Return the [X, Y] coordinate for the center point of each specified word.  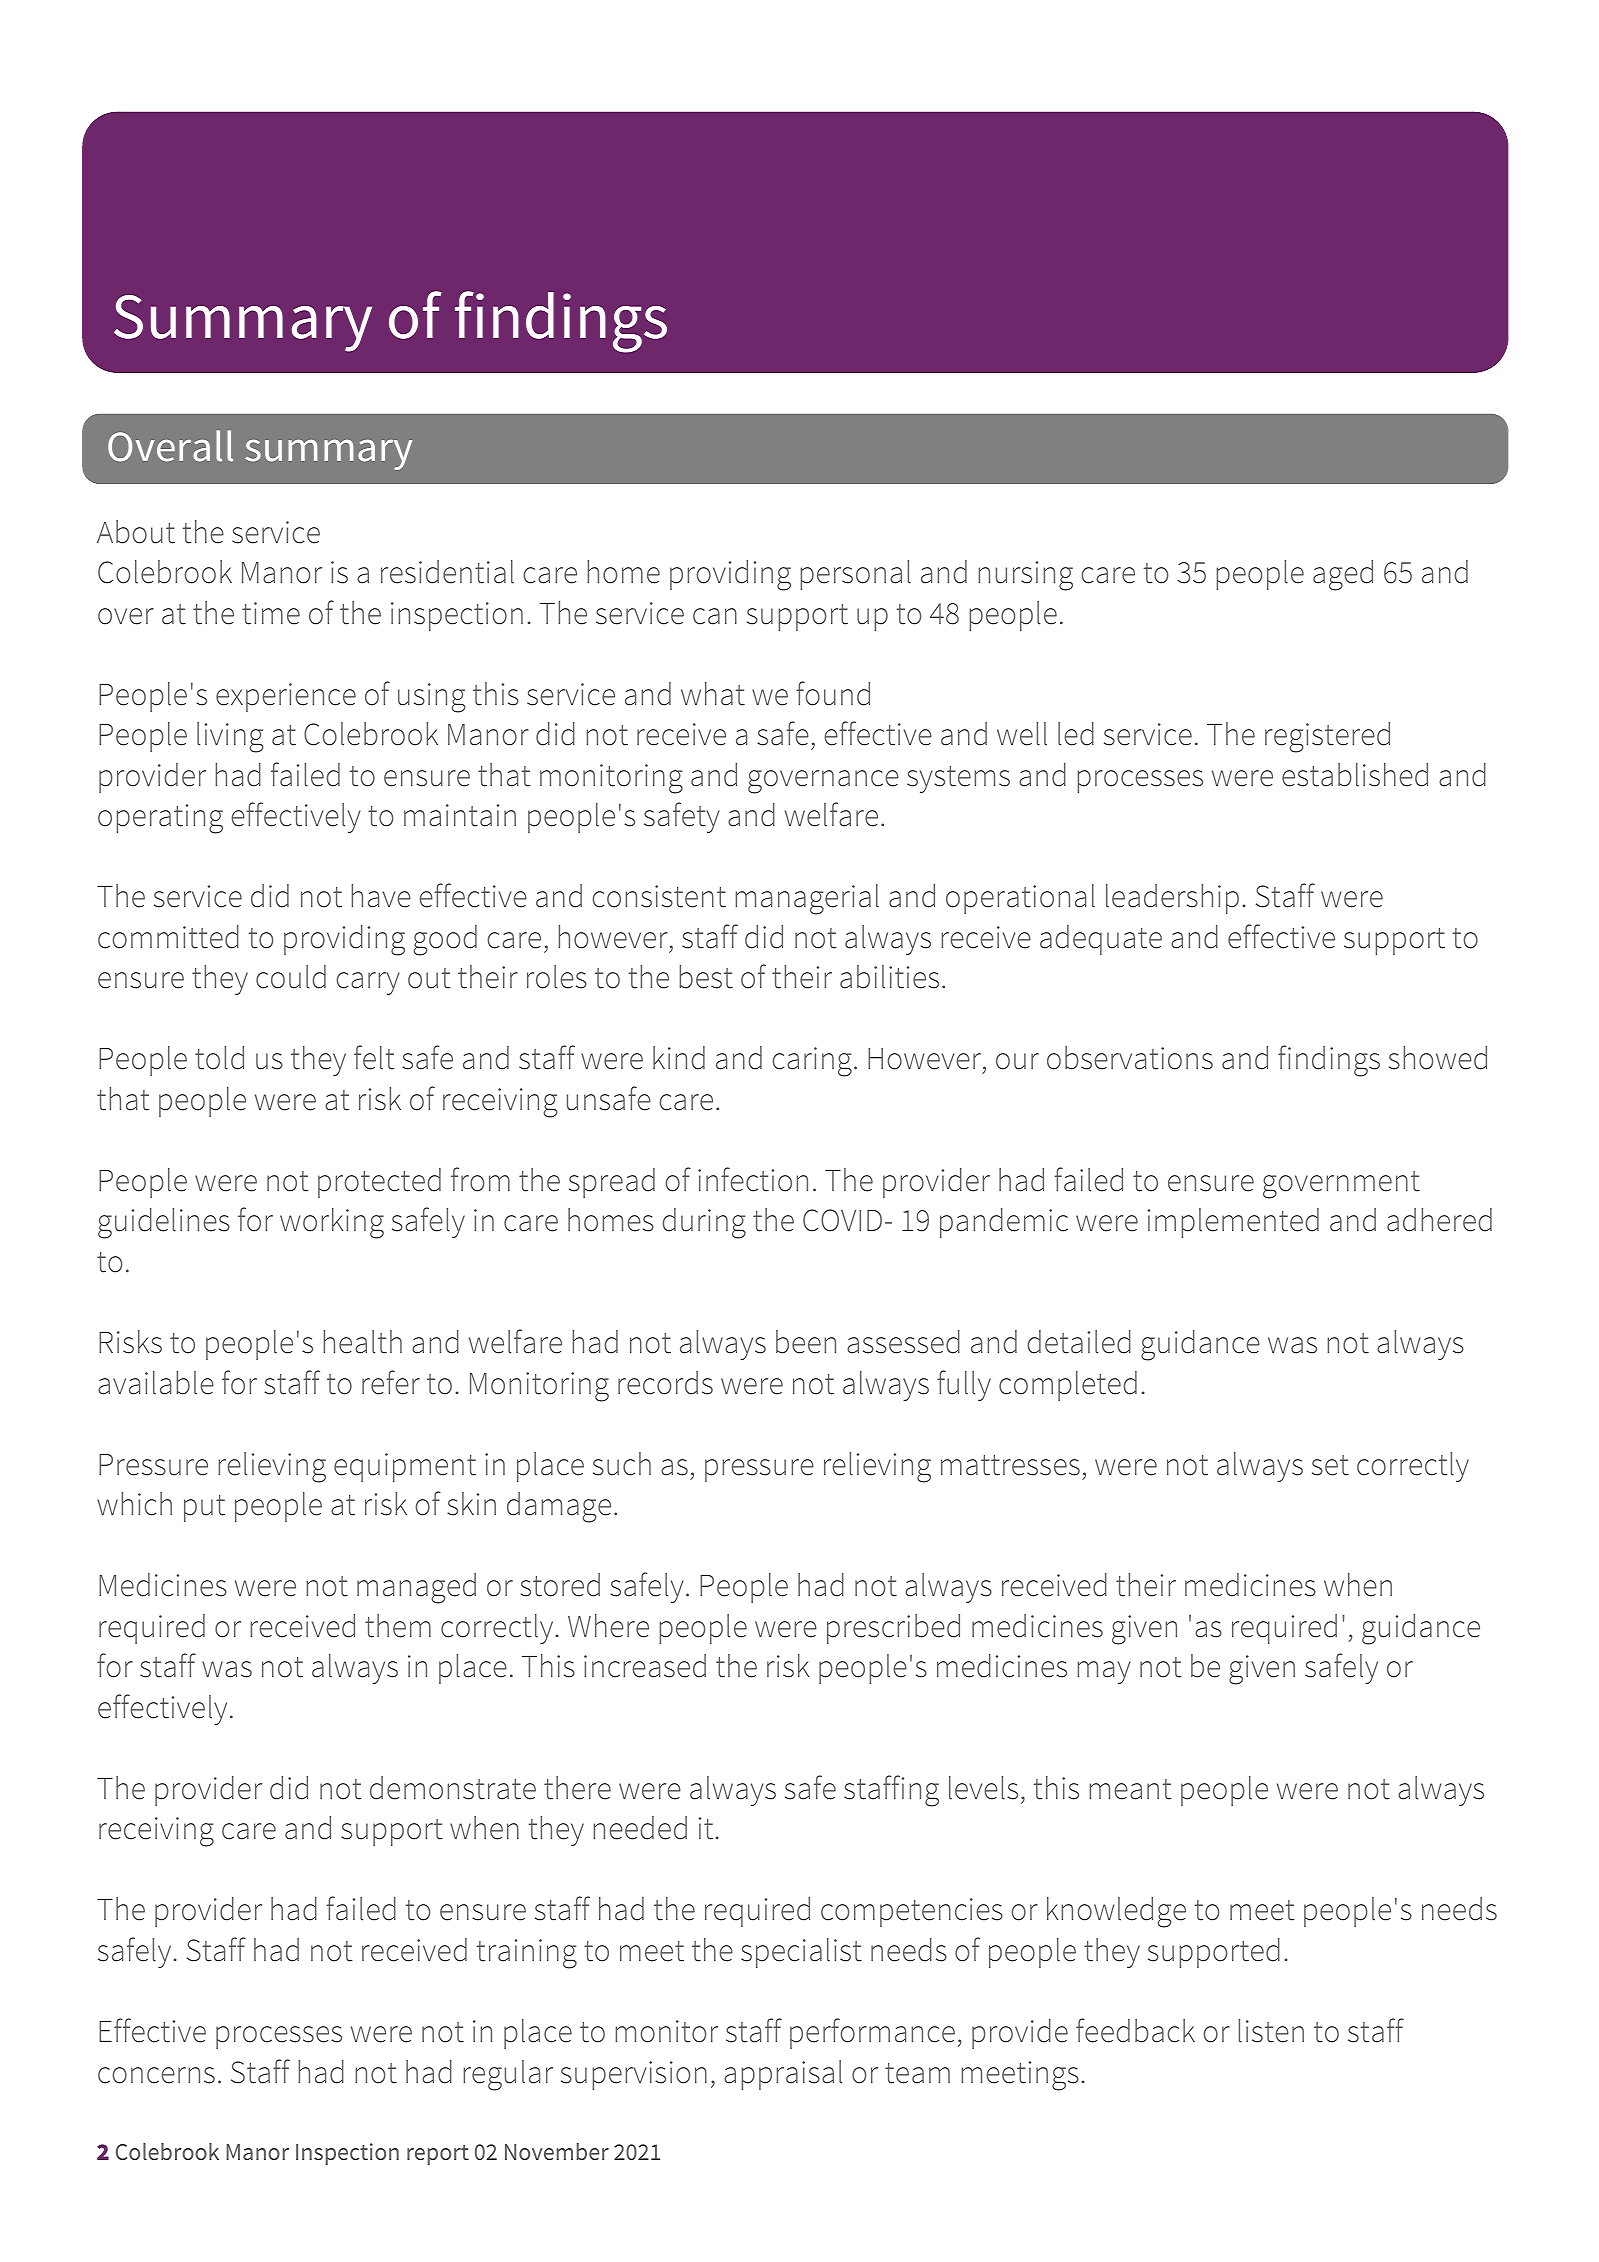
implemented [1233, 1223]
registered [1327, 737]
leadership [1172, 899]
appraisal [783, 2075]
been [806, 1342]
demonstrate [453, 1788]
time [271, 613]
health [362, 1342]
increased [645, 1666]
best [706, 977]
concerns [156, 2075]
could [291, 977]
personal [855, 575]
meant [1130, 1789]
